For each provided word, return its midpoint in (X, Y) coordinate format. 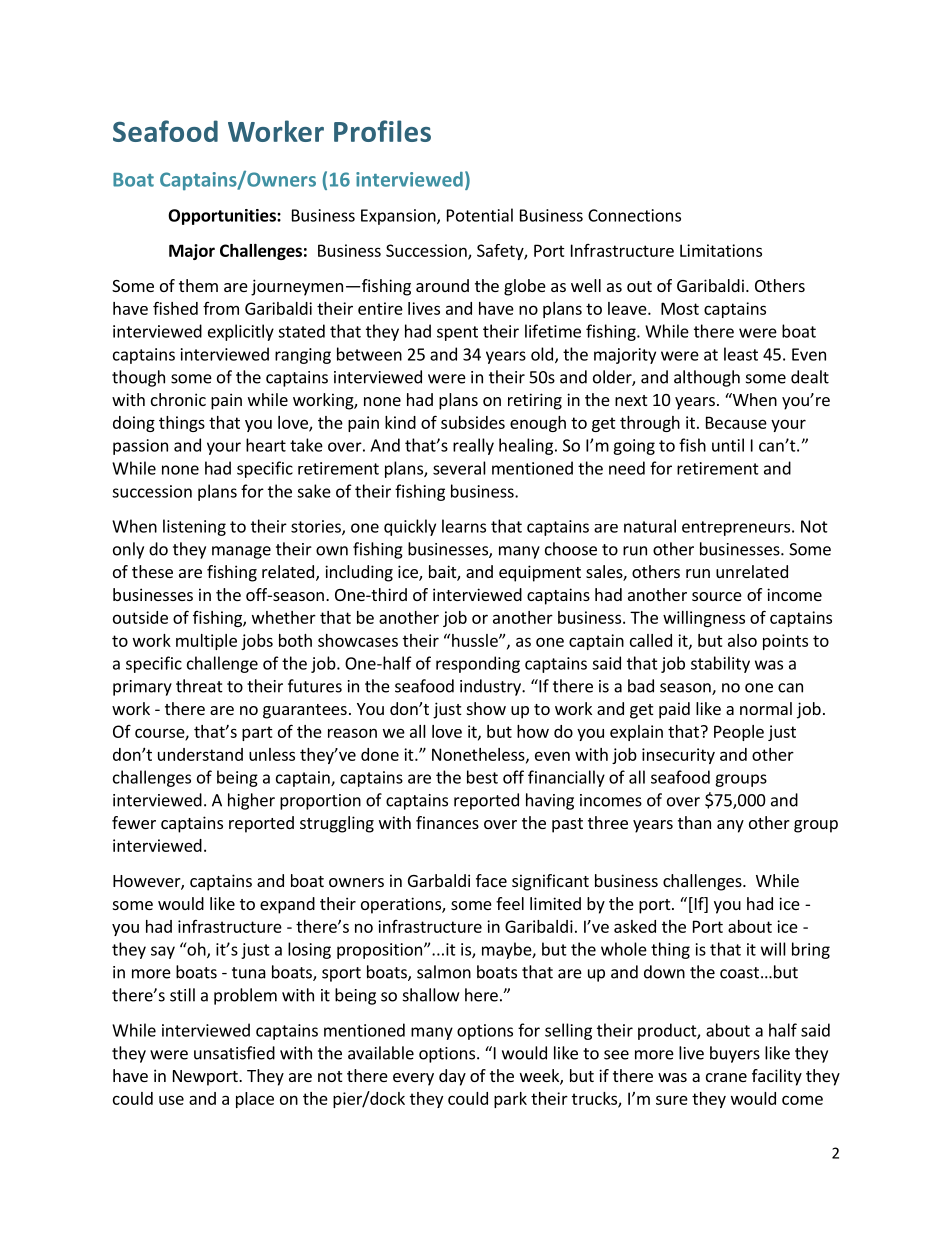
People (739, 733)
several (459, 468)
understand (200, 754)
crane (726, 1077)
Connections (634, 215)
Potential (480, 215)
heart (266, 445)
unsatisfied (234, 1053)
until (728, 445)
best (482, 777)
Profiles (382, 131)
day (452, 1077)
